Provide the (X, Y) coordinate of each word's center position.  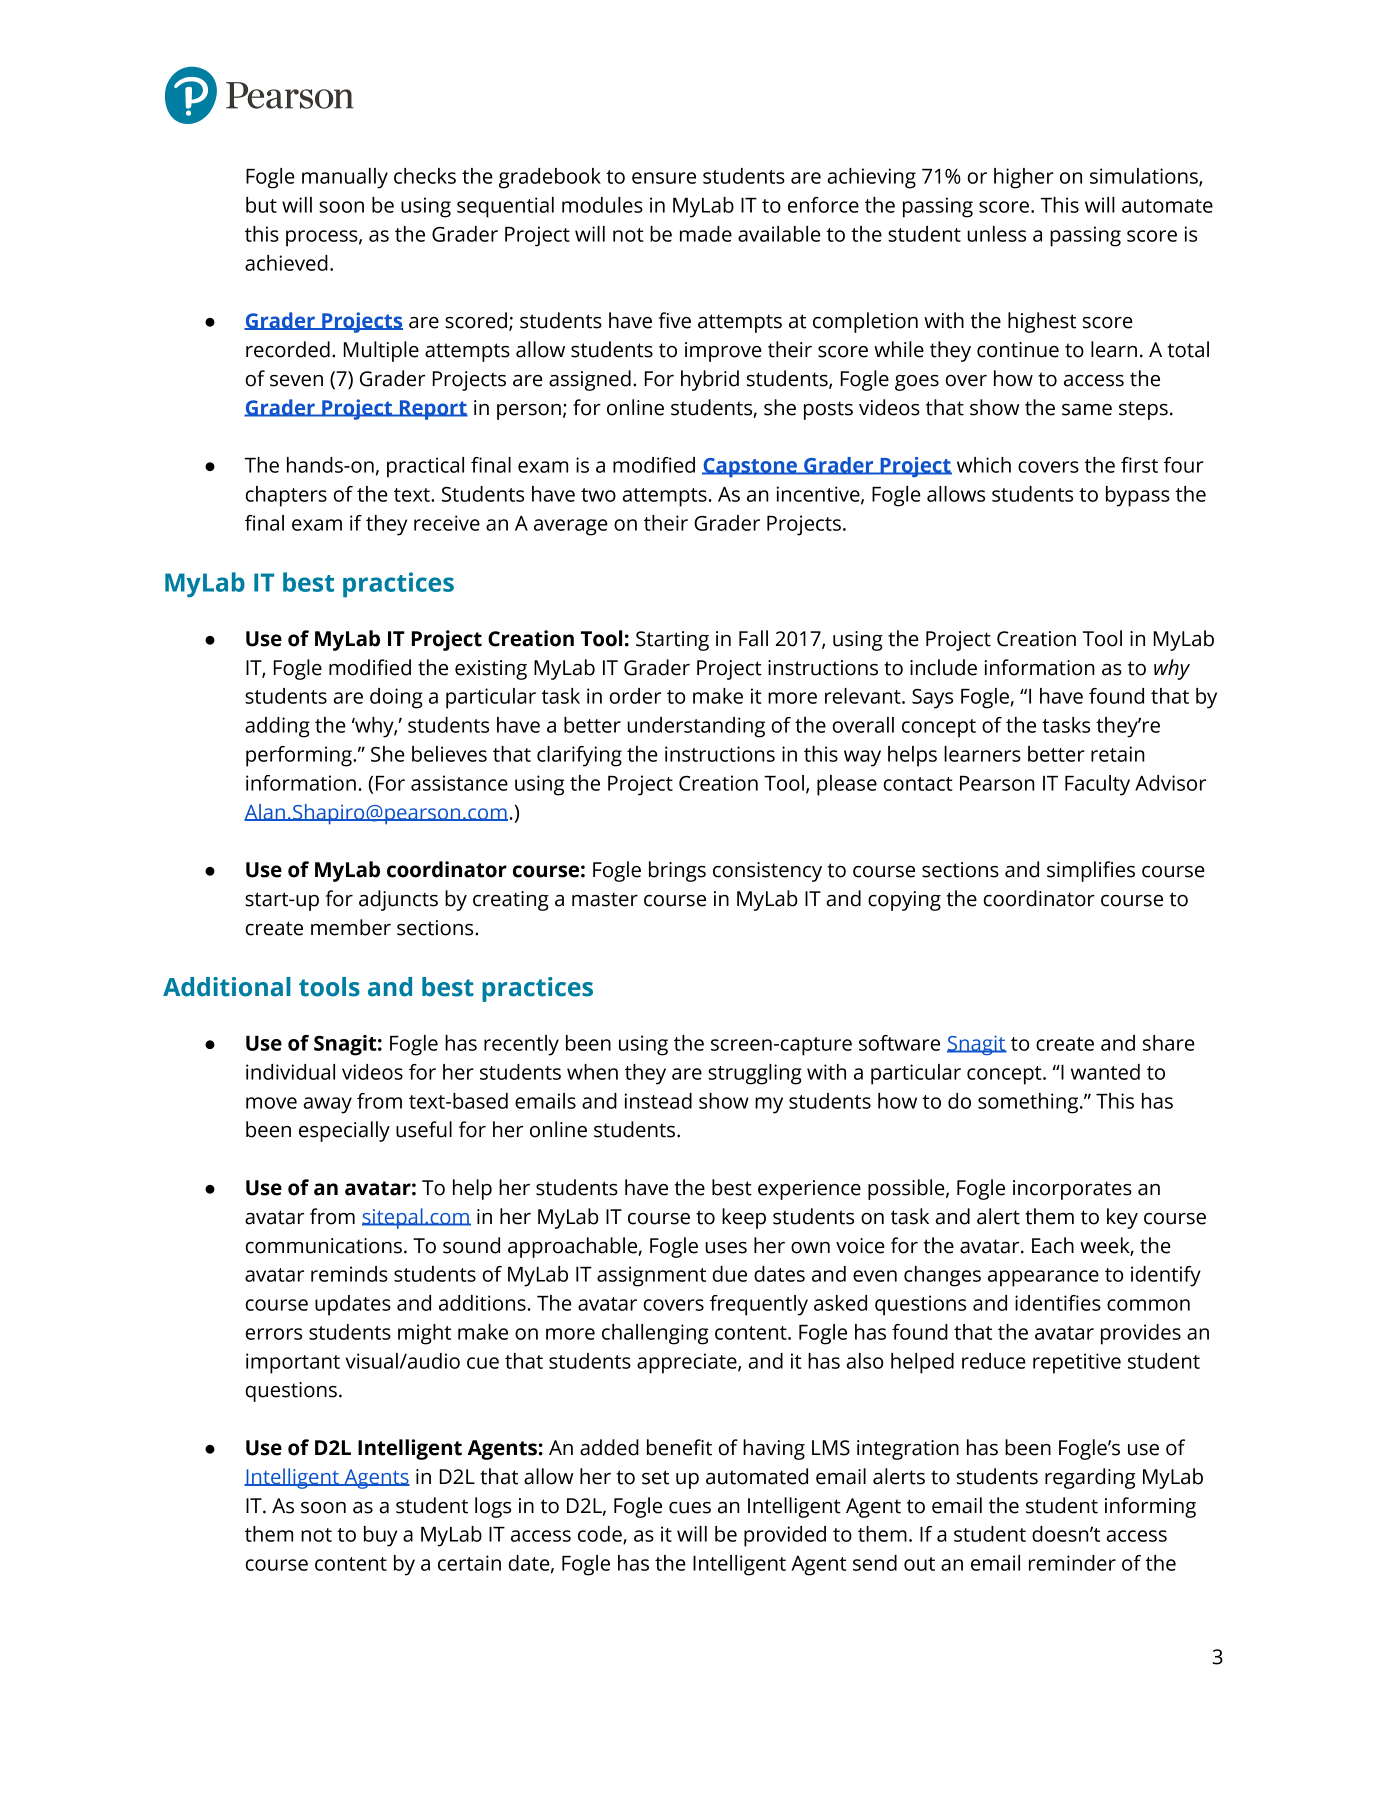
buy (380, 1536)
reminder (1072, 1563)
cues (690, 1508)
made (706, 234)
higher (1024, 178)
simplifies (1091, 871)
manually (345, 178)
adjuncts (398, 900)
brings (677, 871)
